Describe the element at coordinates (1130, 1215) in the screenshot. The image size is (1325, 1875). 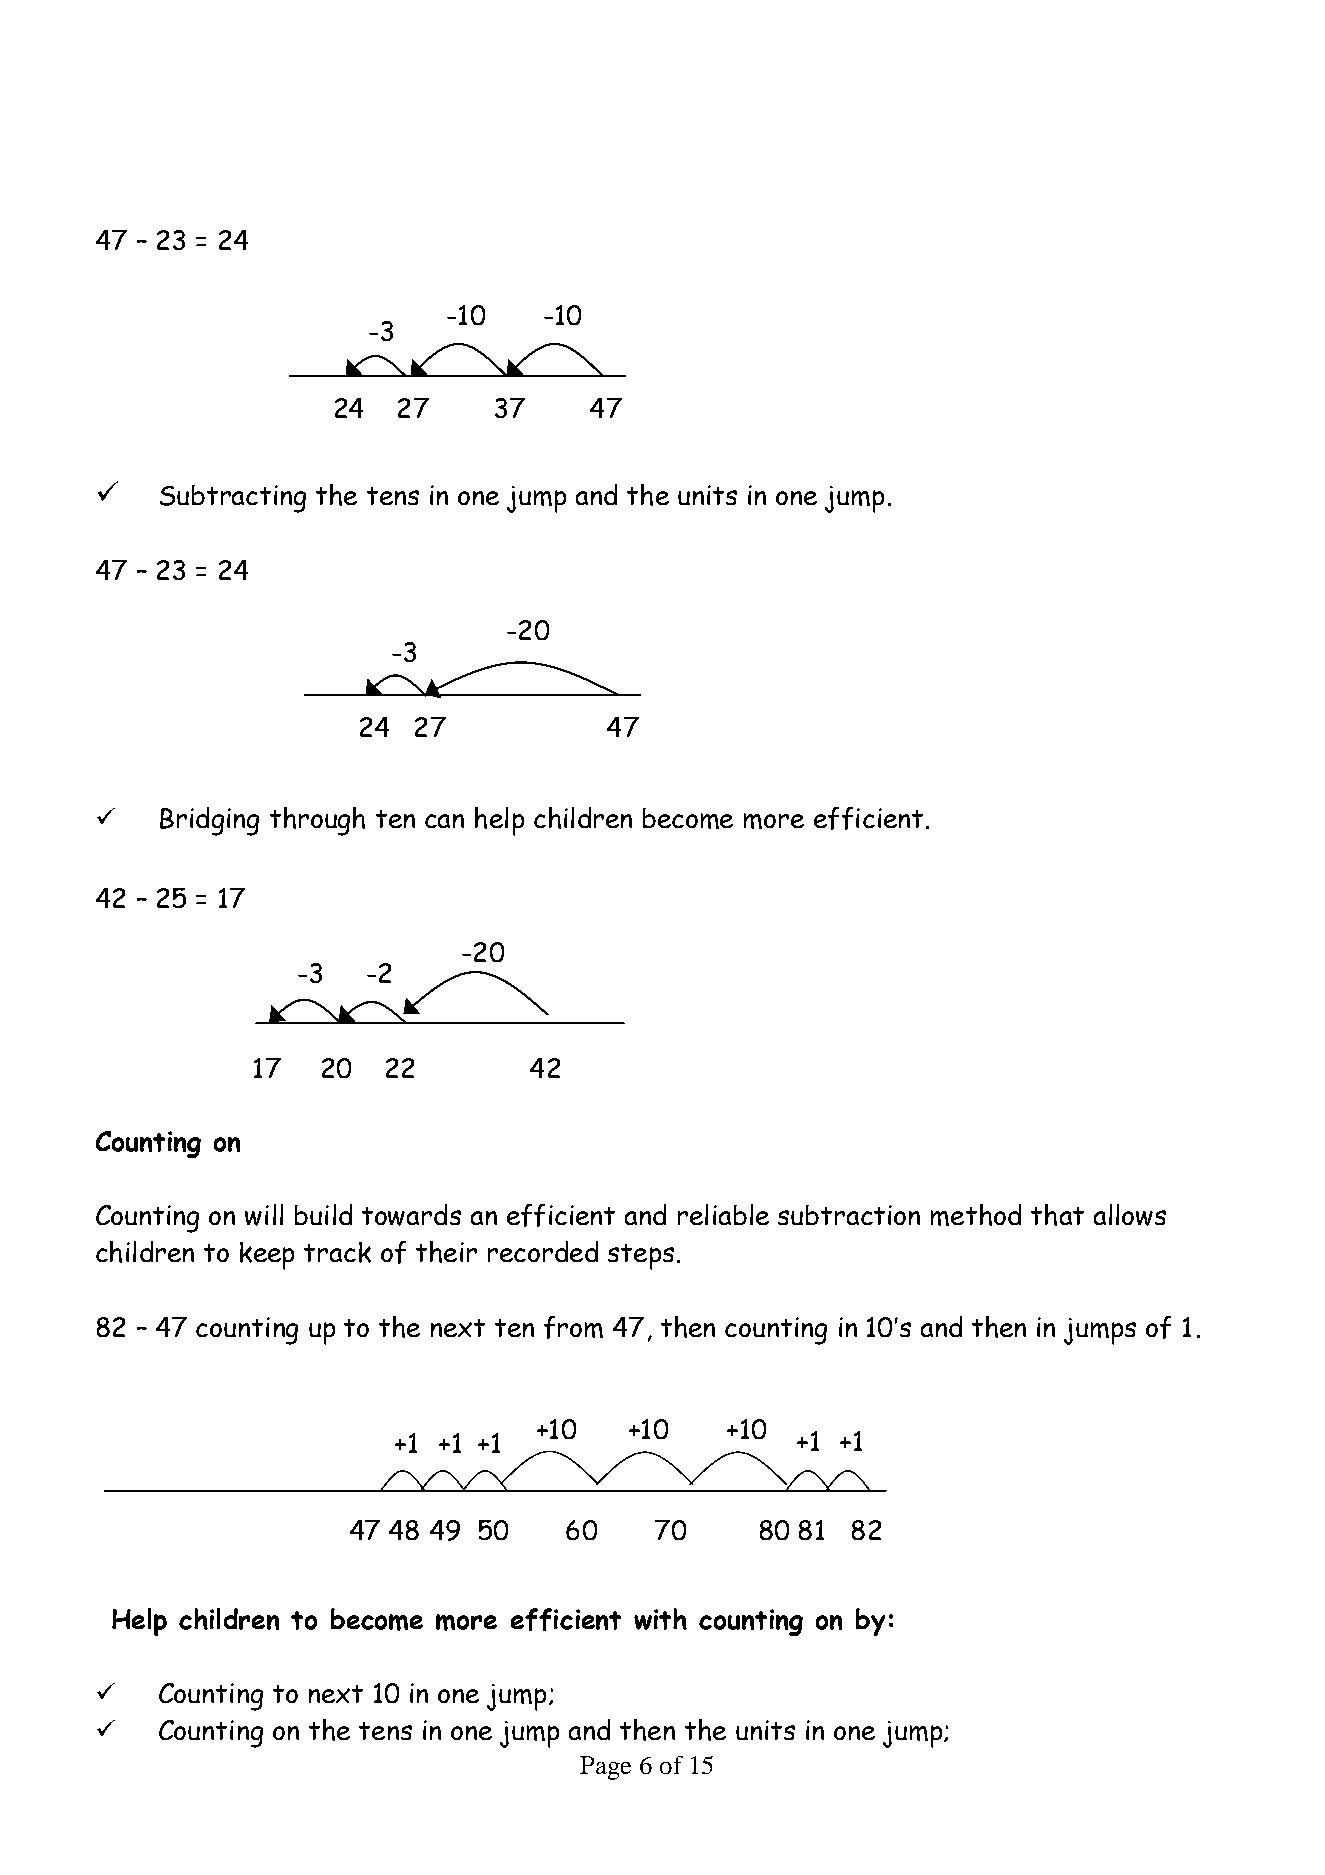
I see `allows` at that location.
